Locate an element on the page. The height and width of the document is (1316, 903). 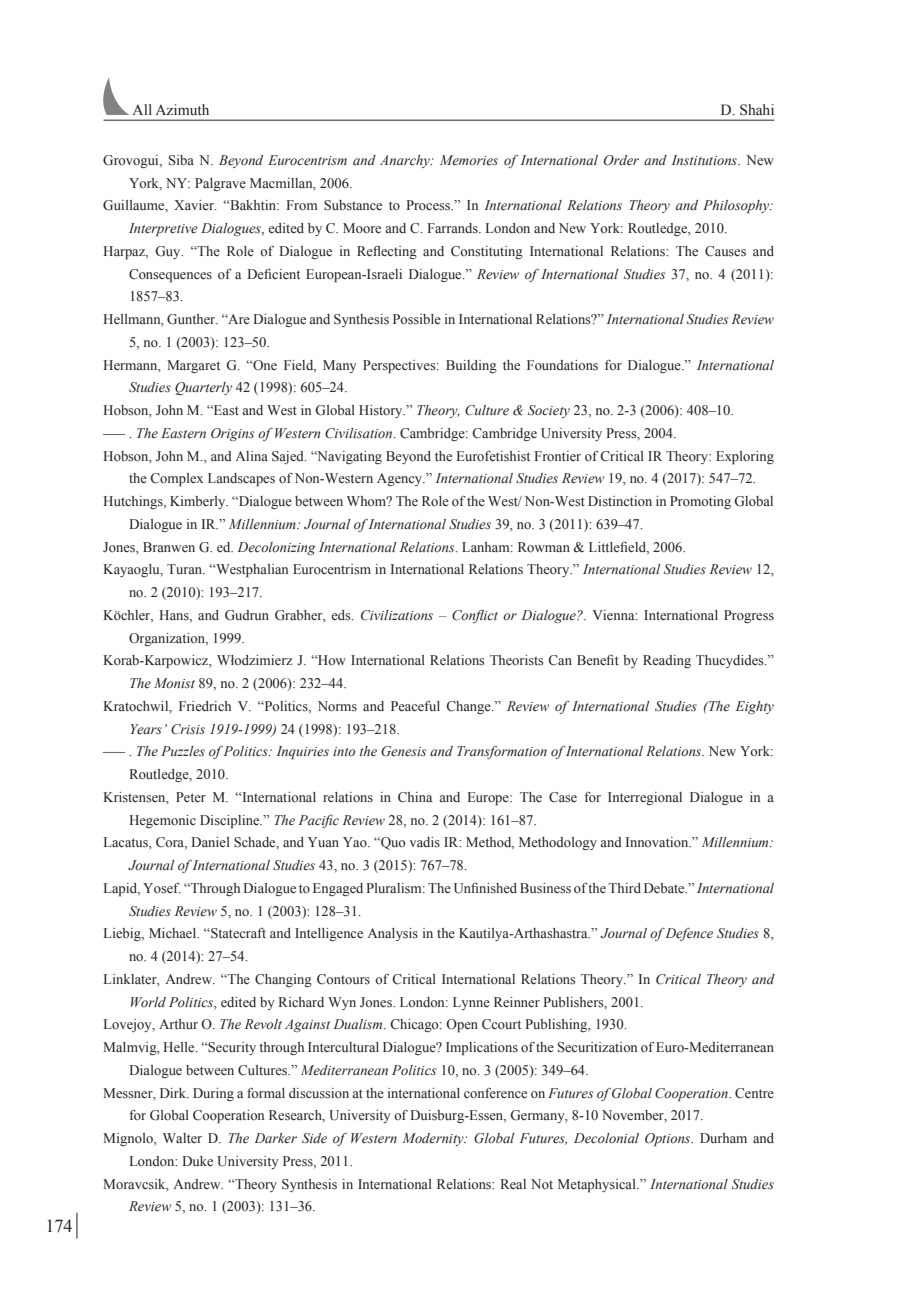
Memories is located at coordinates (469, 160).
